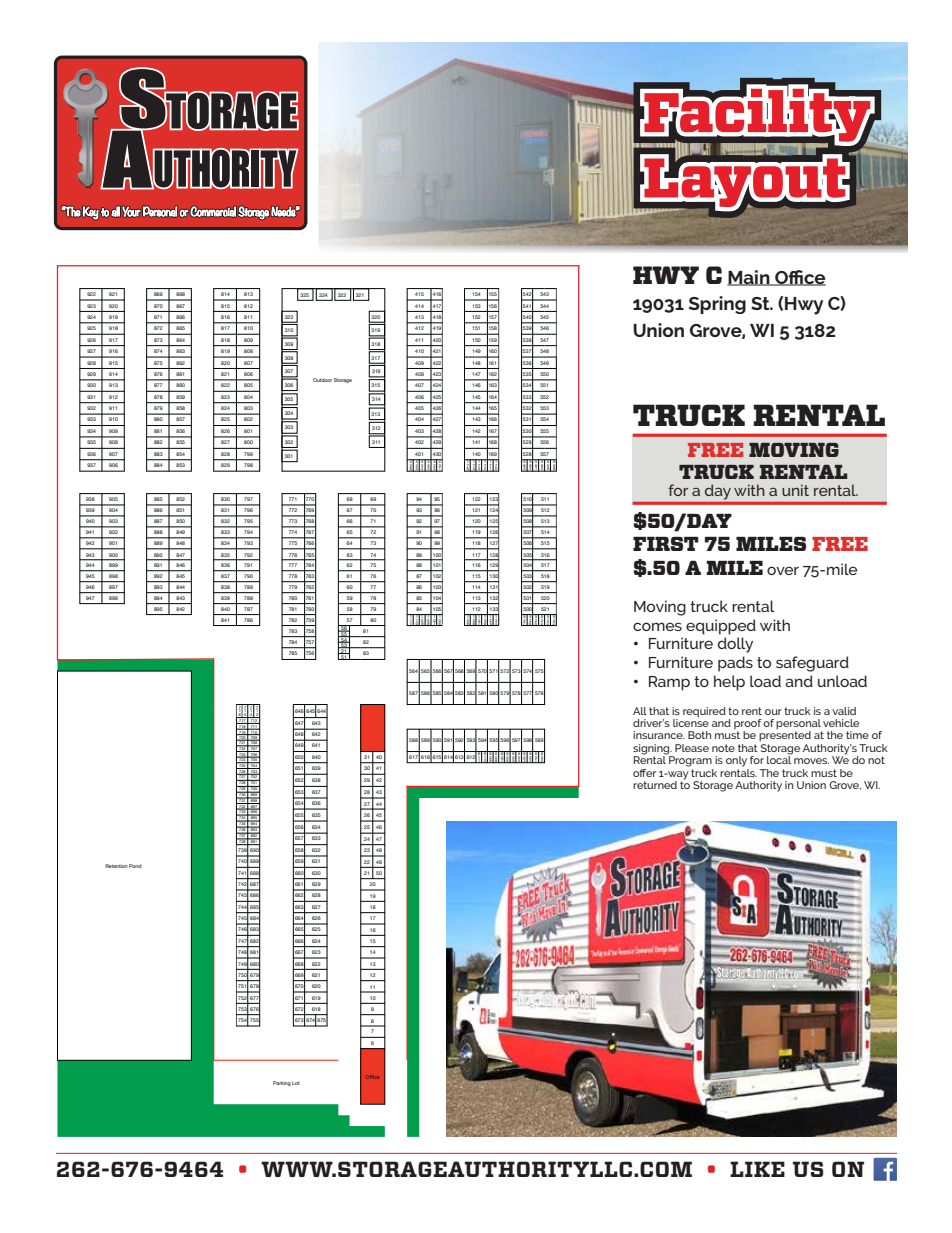 The height and width of the image is (1233, 952). I want to click on only, so click(736, 761).
